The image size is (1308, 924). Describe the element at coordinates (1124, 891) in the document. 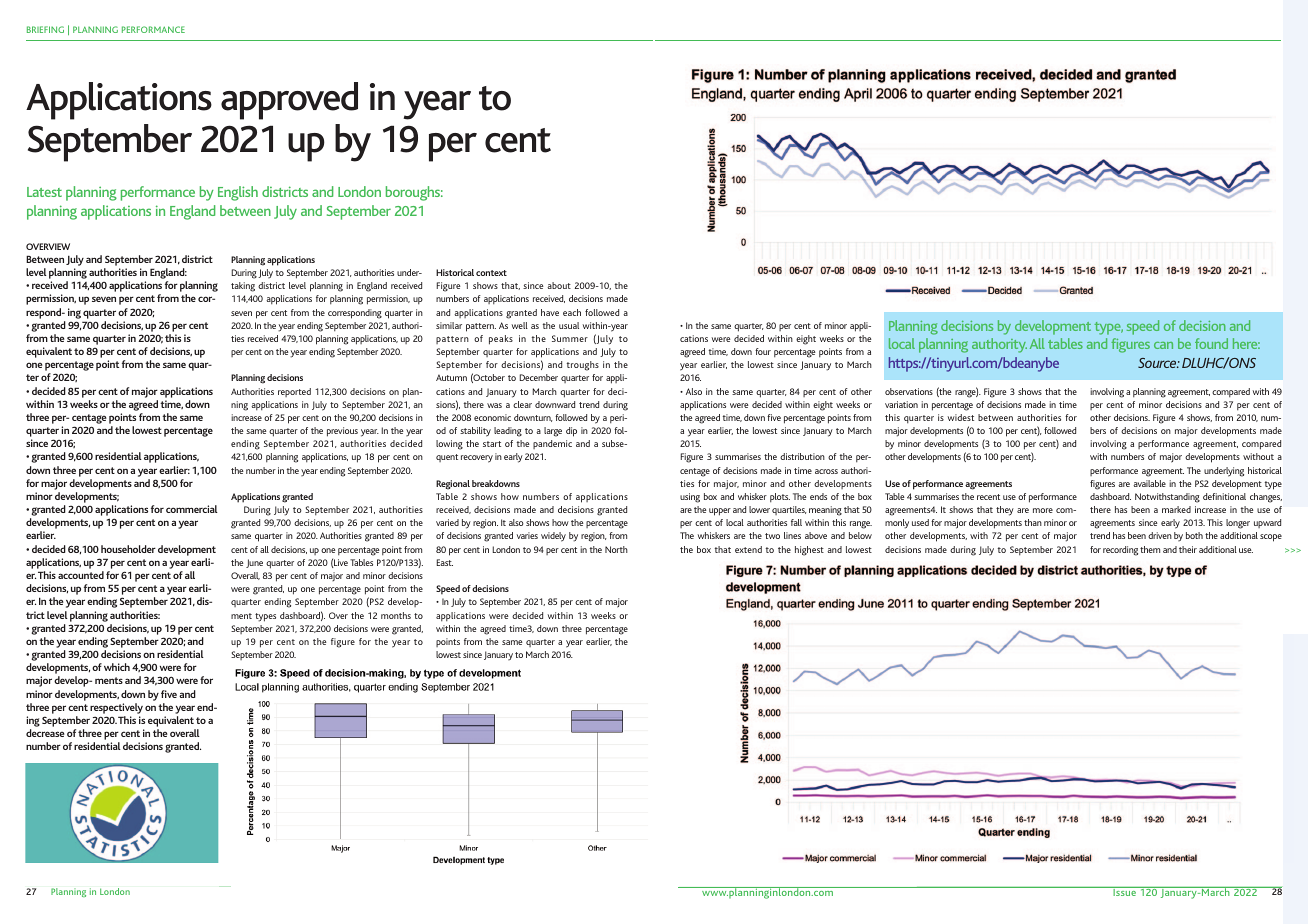

I see `Issue` at that location.
